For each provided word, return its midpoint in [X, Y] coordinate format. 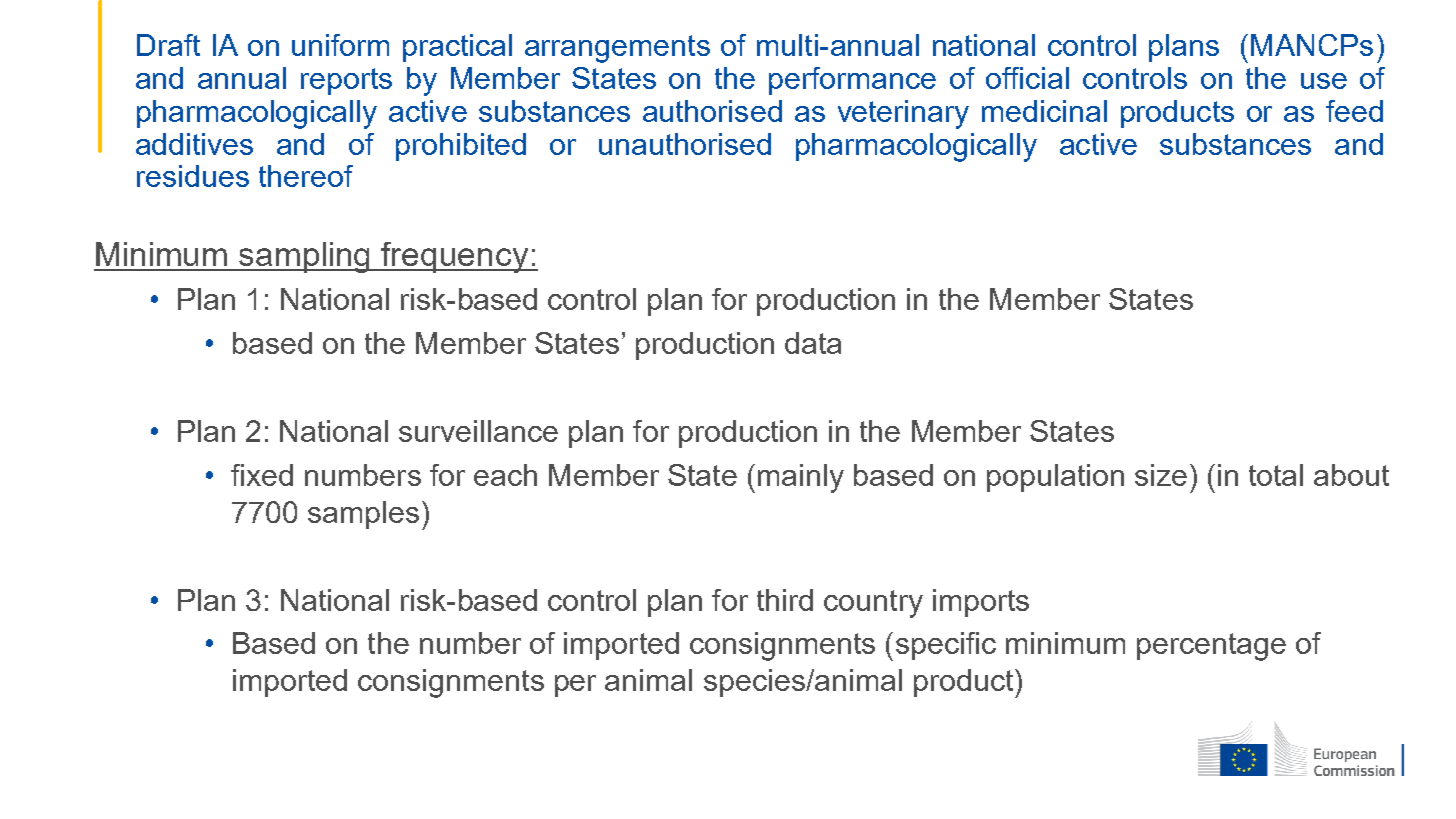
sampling [305, 257]
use [1324, 81]
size [1161, 475]
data [813, 343]
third [785, 600]
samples [363, 515]
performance [852, 81]
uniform [340, 45]
